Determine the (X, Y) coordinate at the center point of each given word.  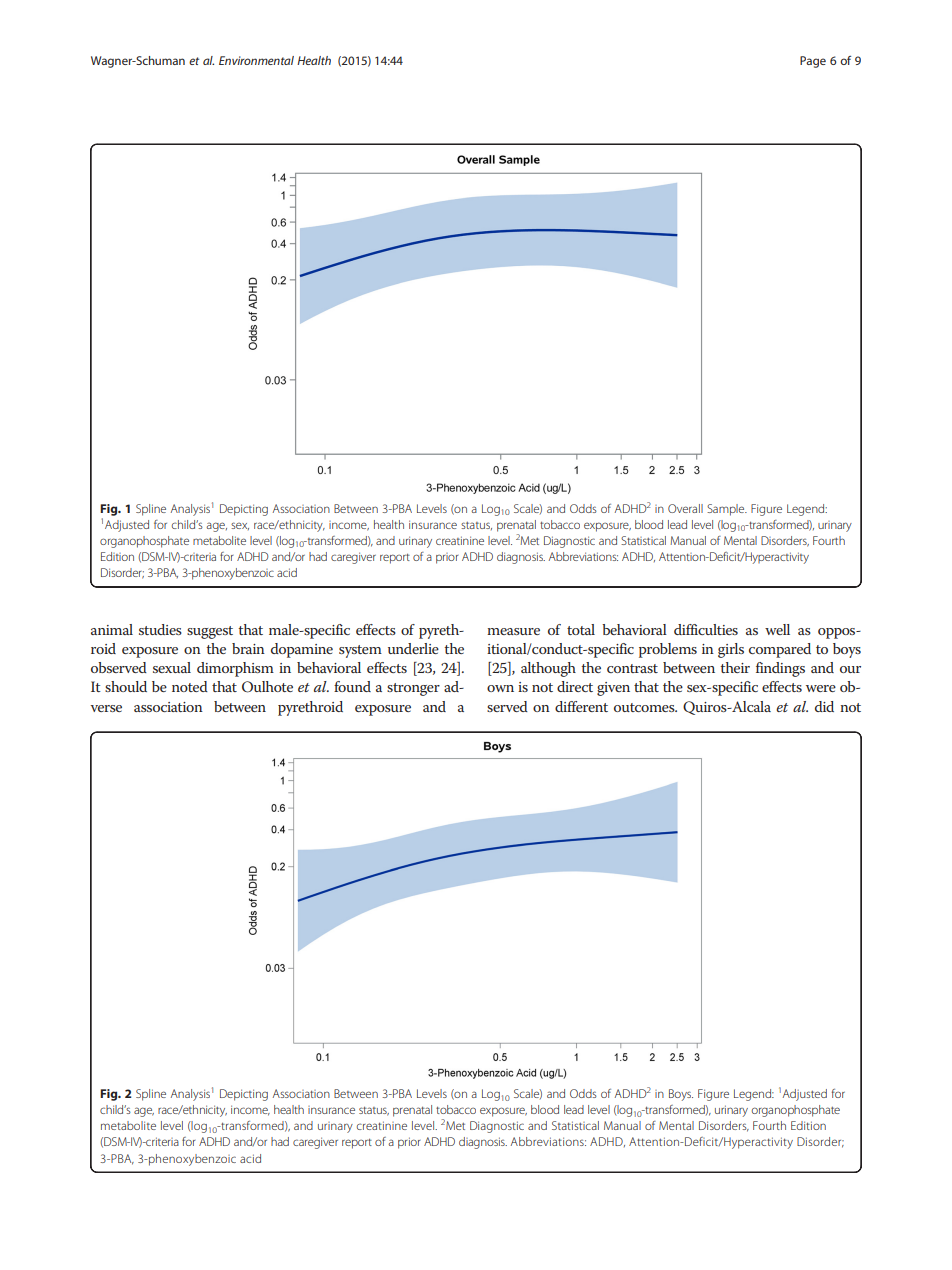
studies (160, 629)
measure (513, 631)
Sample (727, 510)
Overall (685, 508)
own (500, 688)
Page (813, 62)
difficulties (706, 629)
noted (190, 686)
